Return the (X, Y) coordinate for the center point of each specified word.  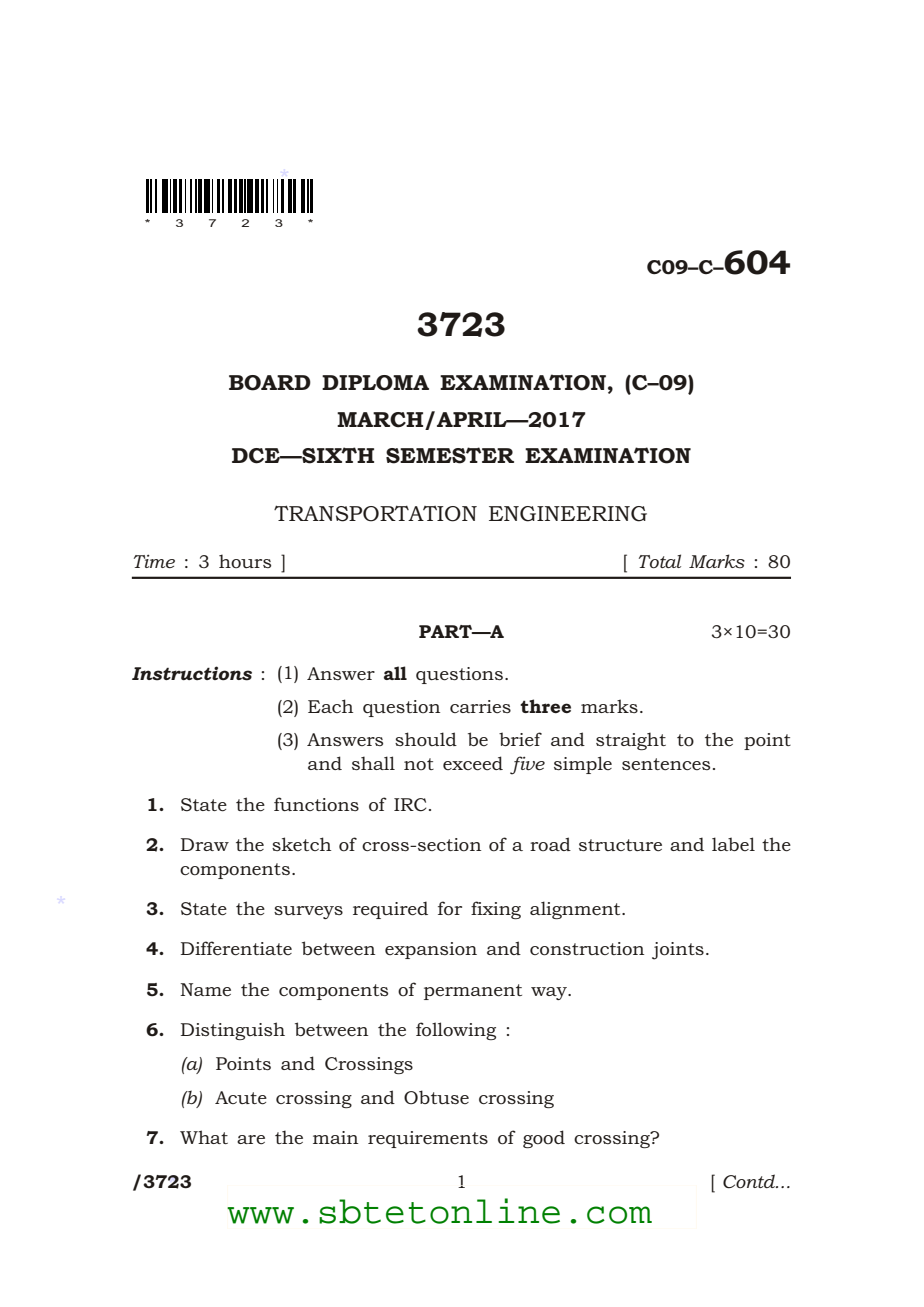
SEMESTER (450, 455)
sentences (666, 764)
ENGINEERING (568, 514)
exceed (473, 763)
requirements (428, 1139)
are (251, 1140)
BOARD (270, 383)
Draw (205, 844)
